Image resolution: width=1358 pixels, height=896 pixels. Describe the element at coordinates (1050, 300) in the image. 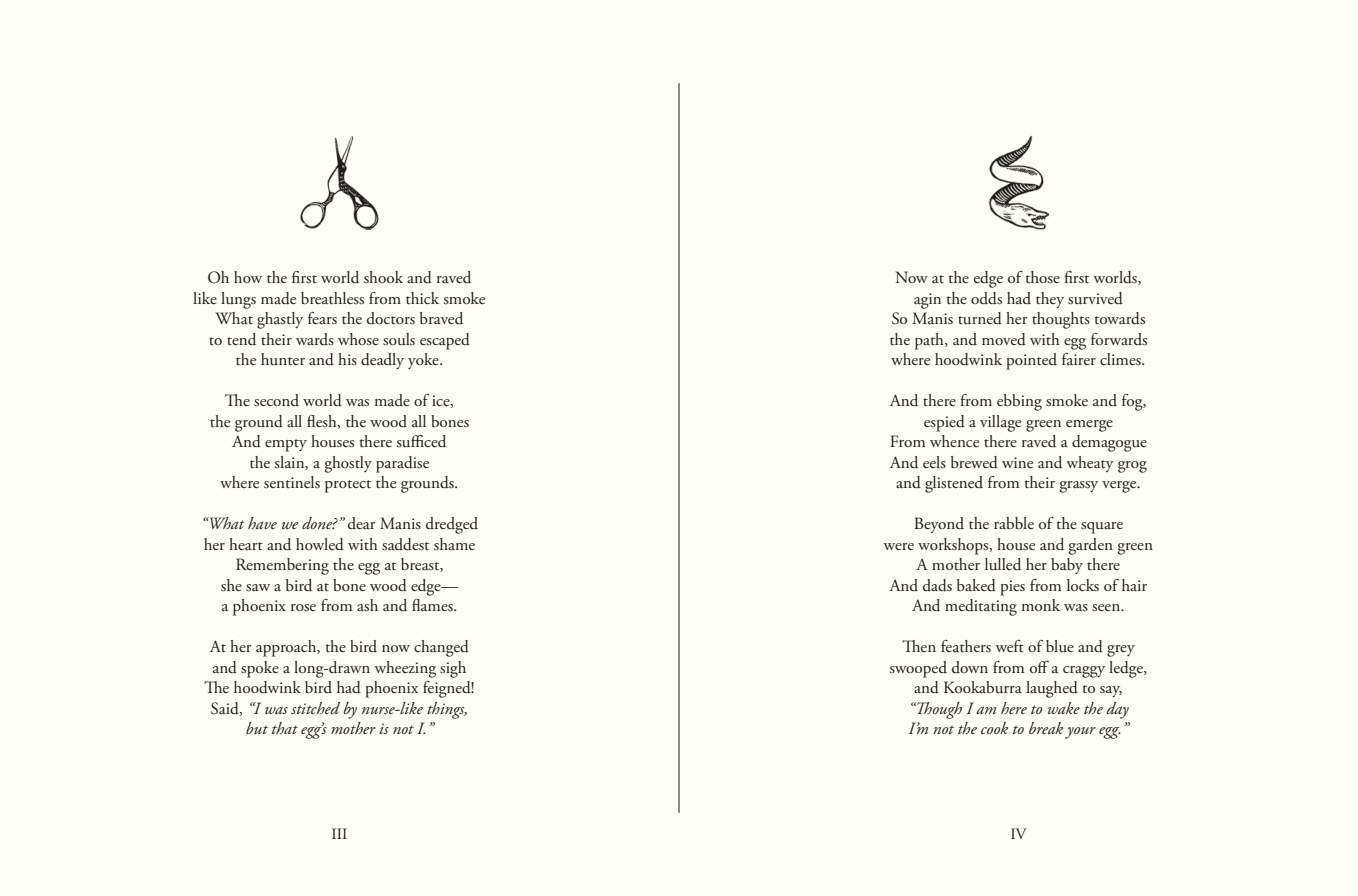

I see `they` at that location.
